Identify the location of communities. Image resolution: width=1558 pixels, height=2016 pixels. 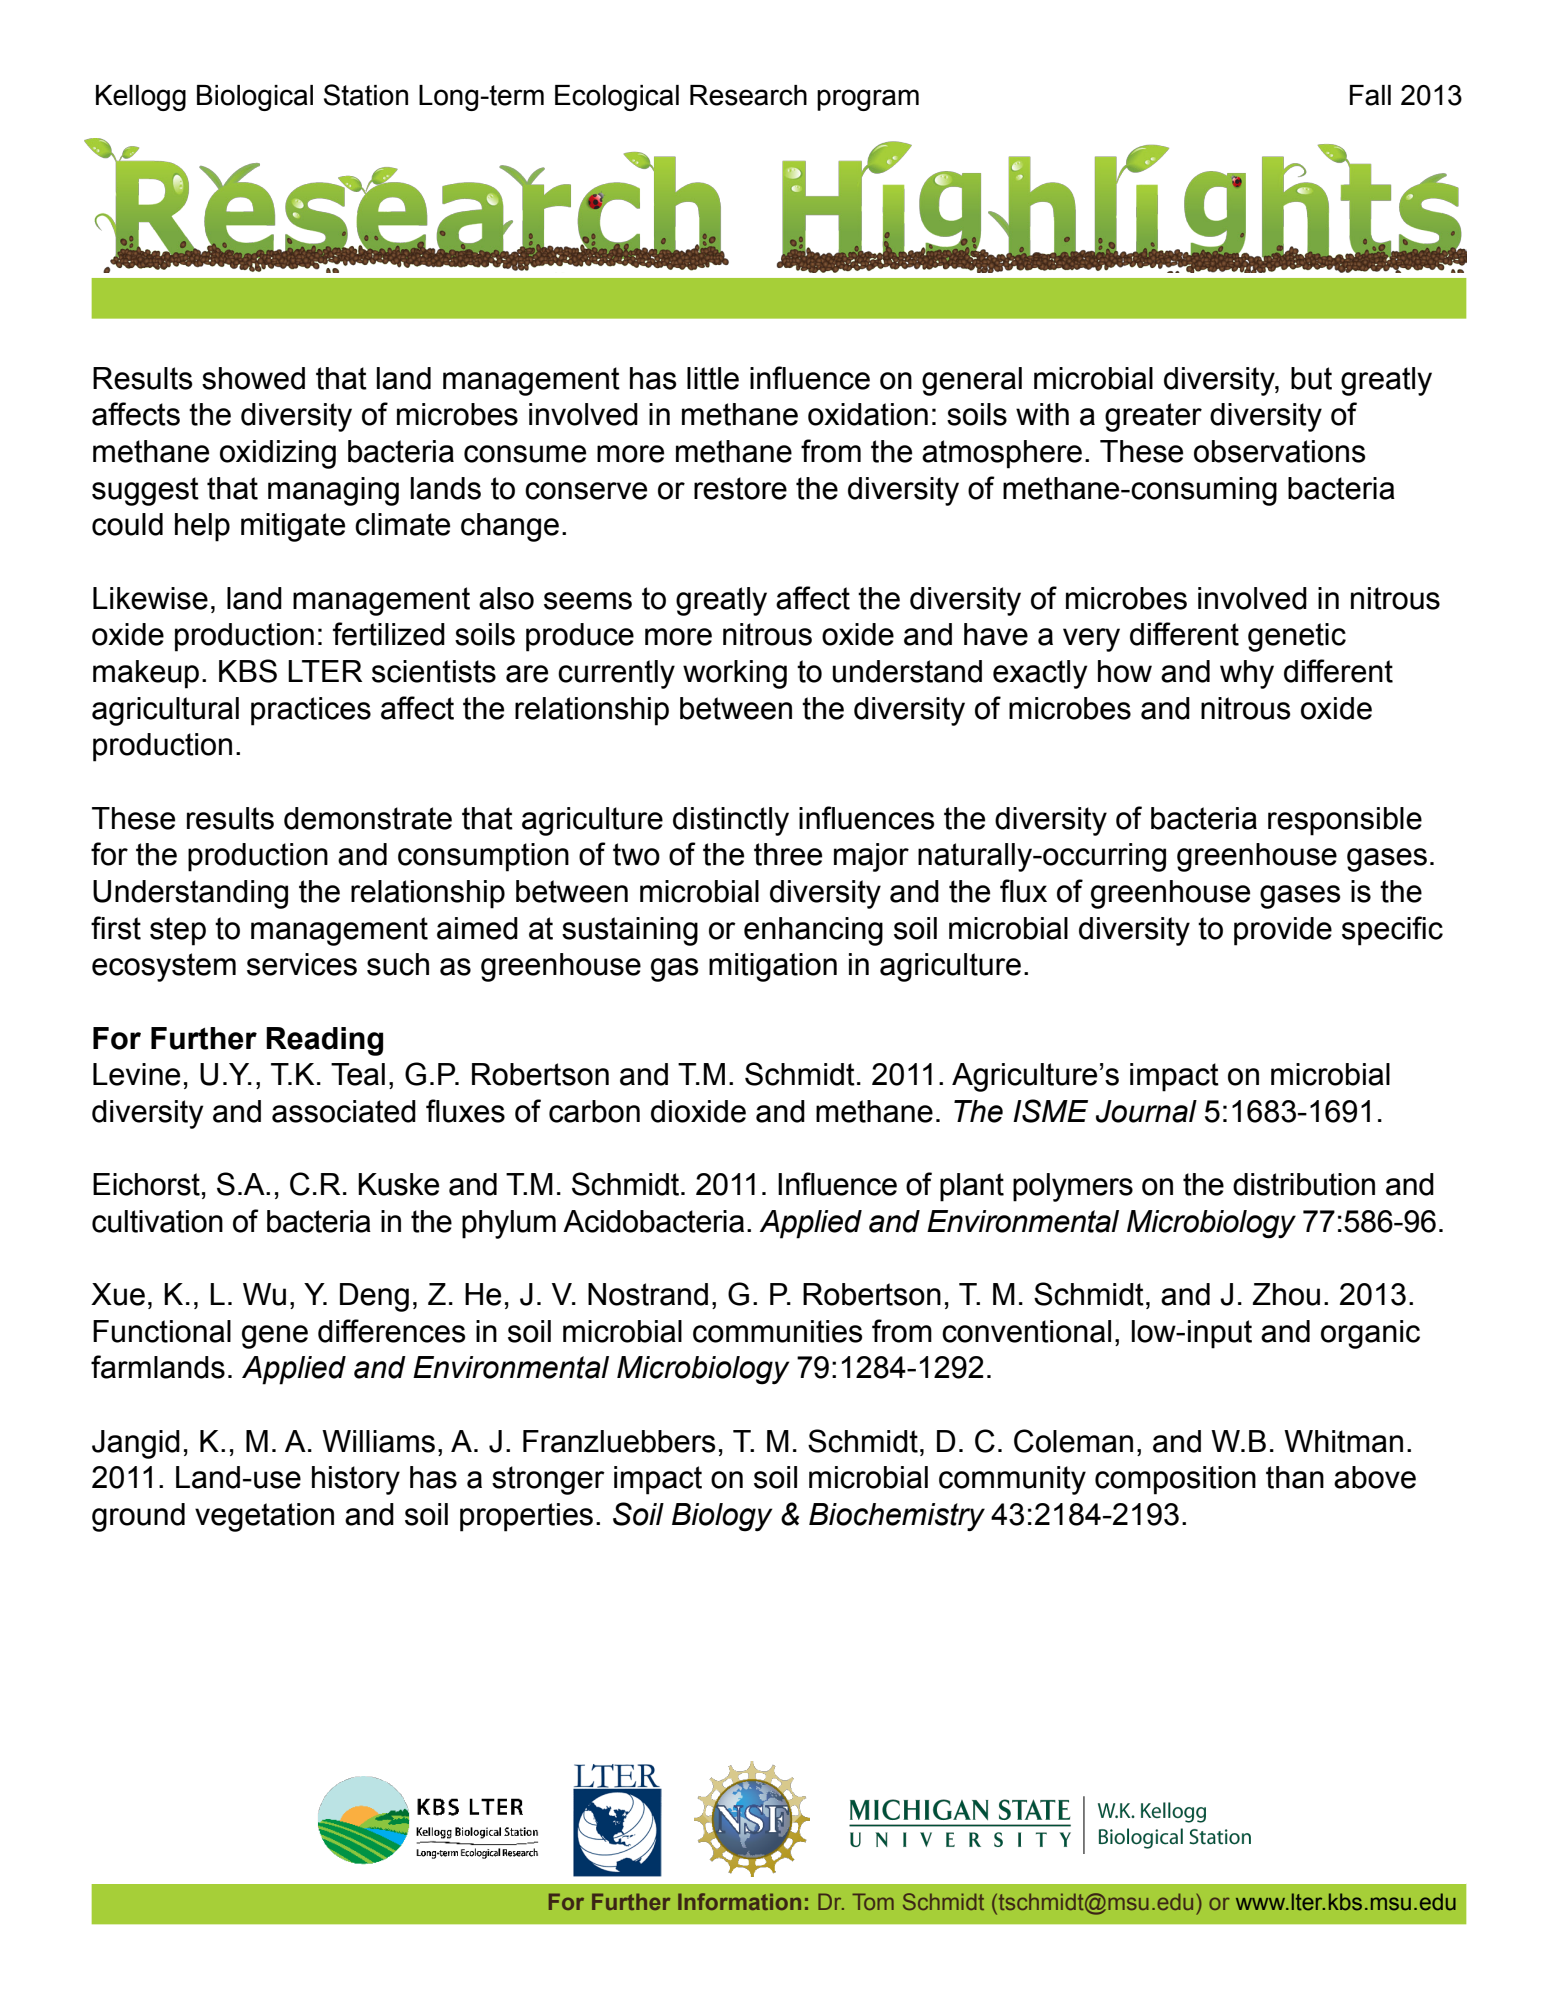
(778, 1331).
